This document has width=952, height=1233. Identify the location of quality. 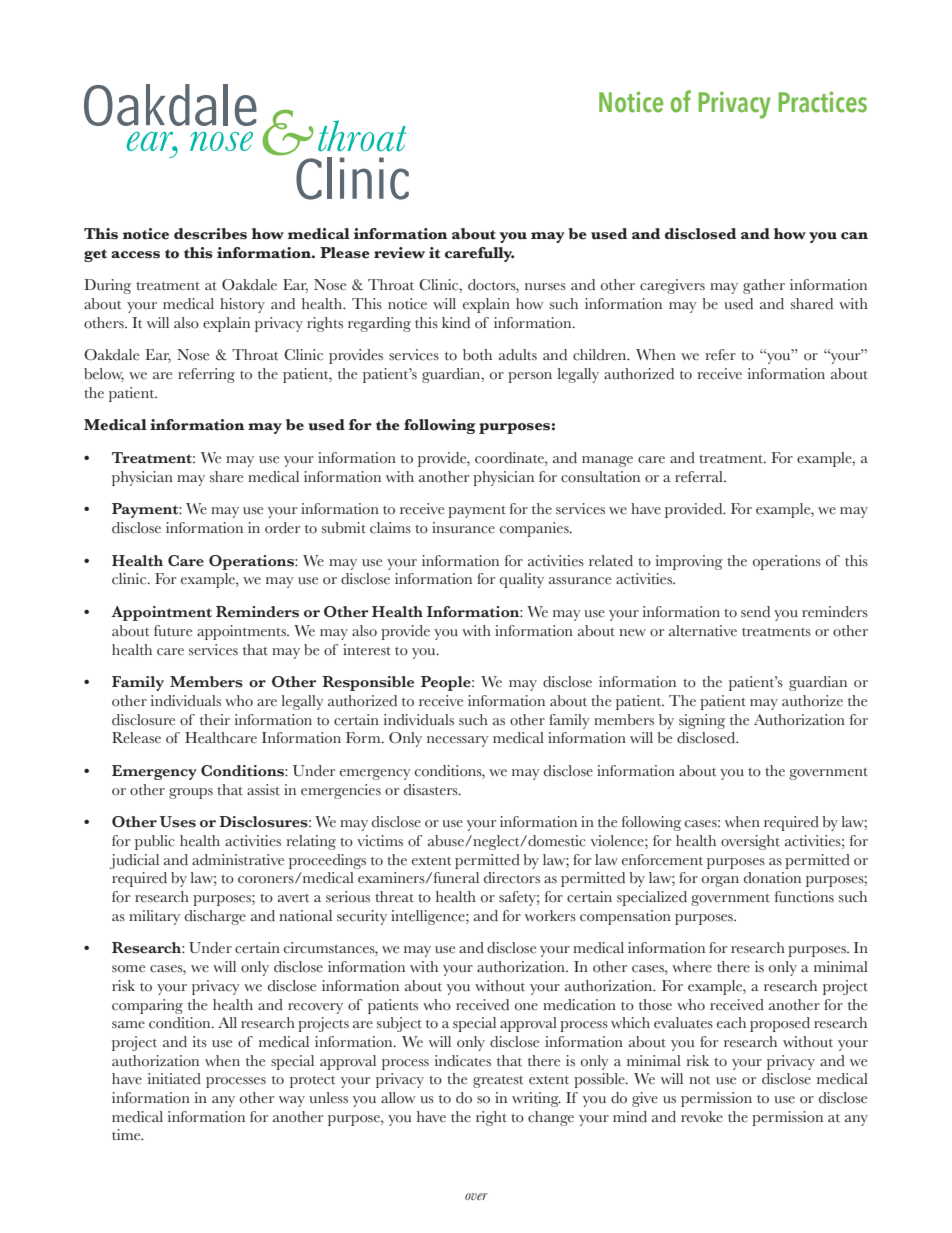
(522, 580).
